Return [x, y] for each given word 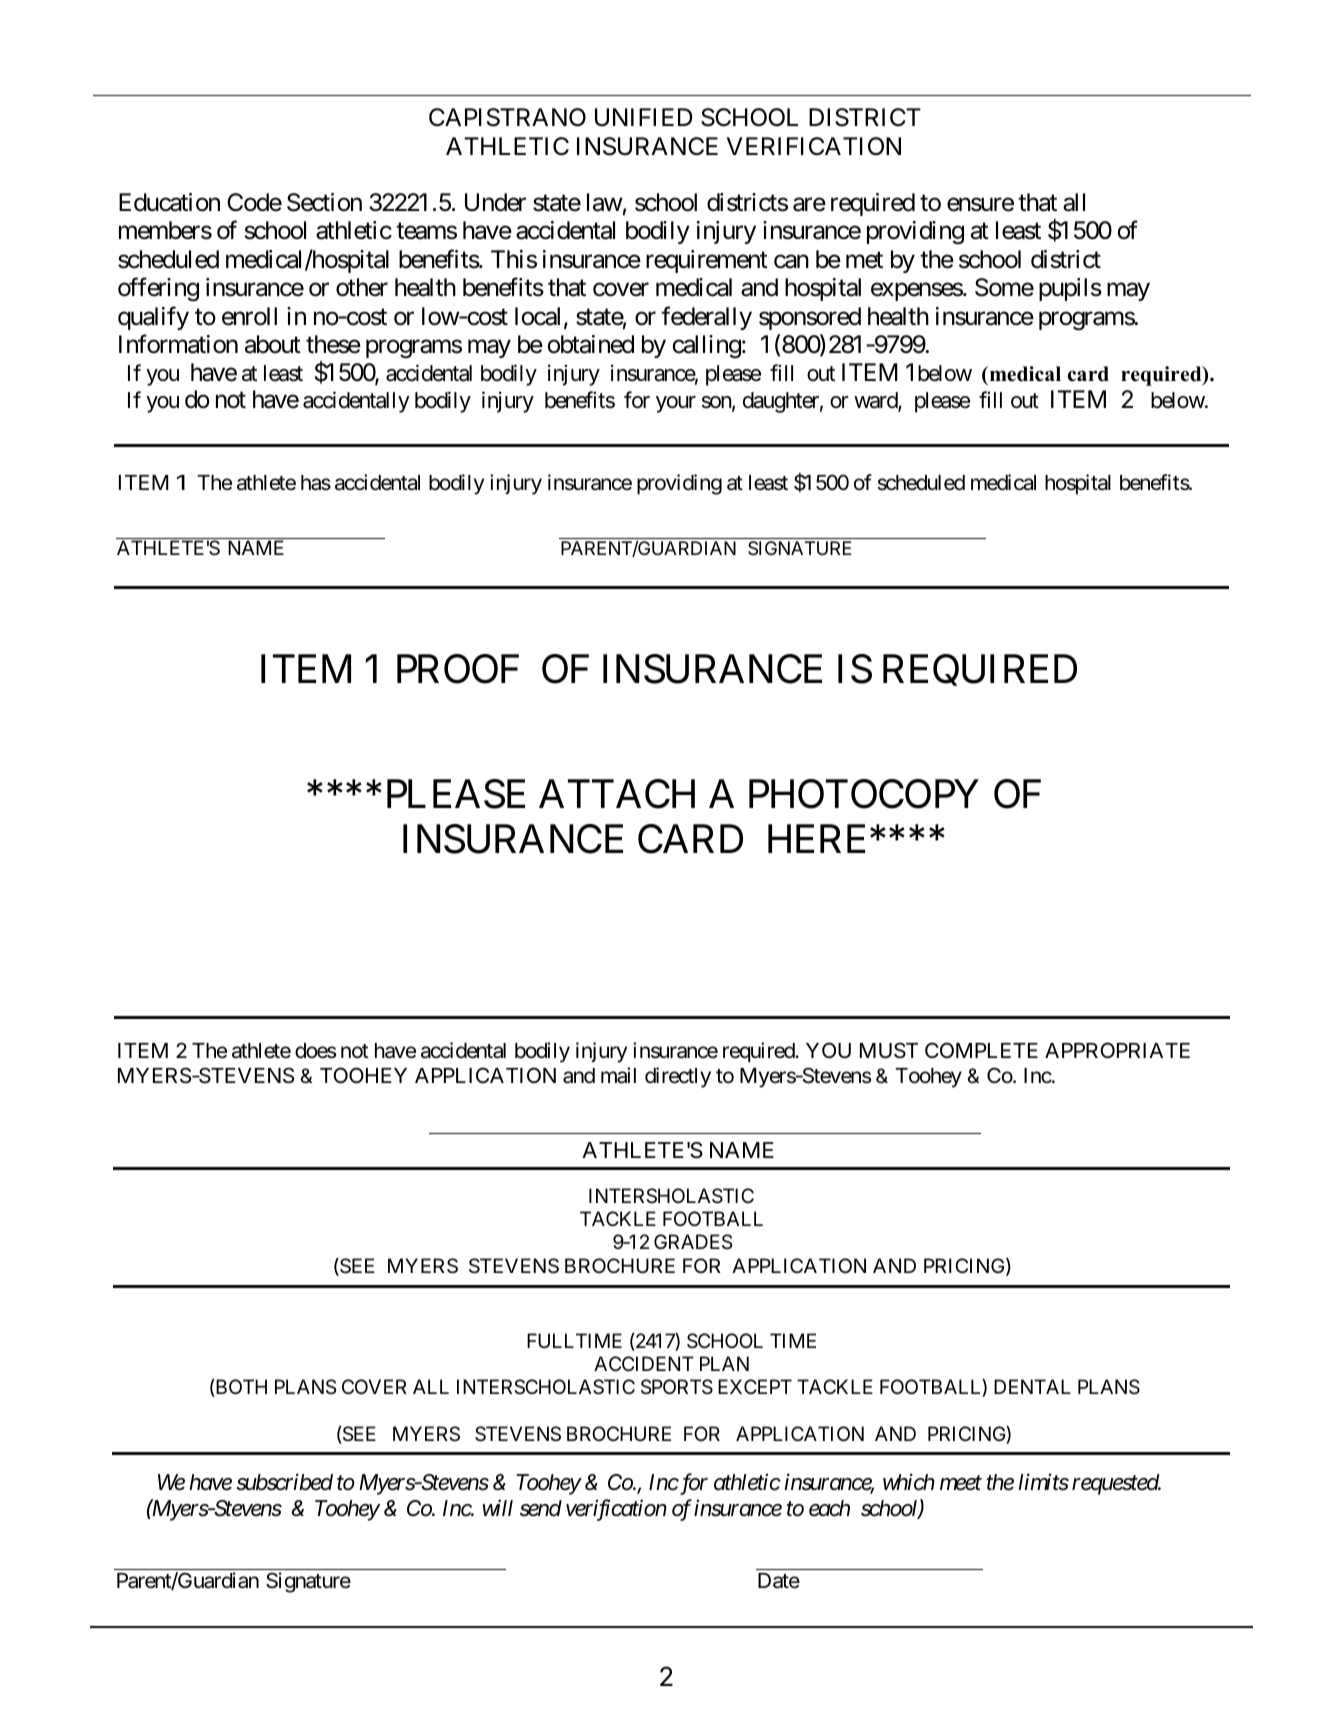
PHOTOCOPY [863, 794]
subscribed [284, 1482]
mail [618, 1075]
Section [324, 202]
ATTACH [617, 794]
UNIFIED [643, 117]
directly [678, 1077]
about [273, 344]
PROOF [458, 669]
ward [876, 401]
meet [961, 1483]
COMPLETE [981, 1050]
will [498, 1507]
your [676, 404]
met [864, 260]
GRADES [693, 1241]
